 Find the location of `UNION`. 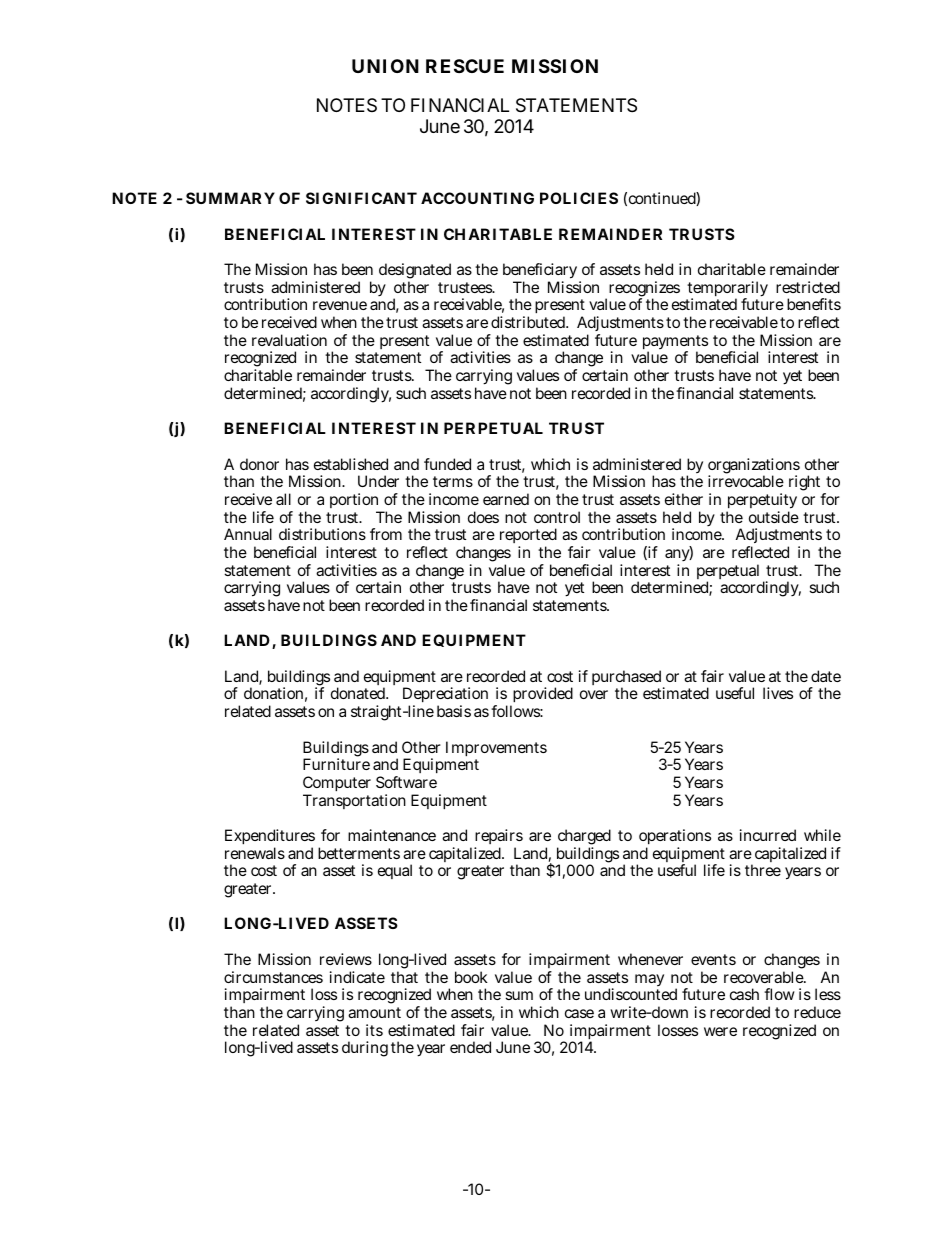

UNION is located at coordinates (385, 66).
